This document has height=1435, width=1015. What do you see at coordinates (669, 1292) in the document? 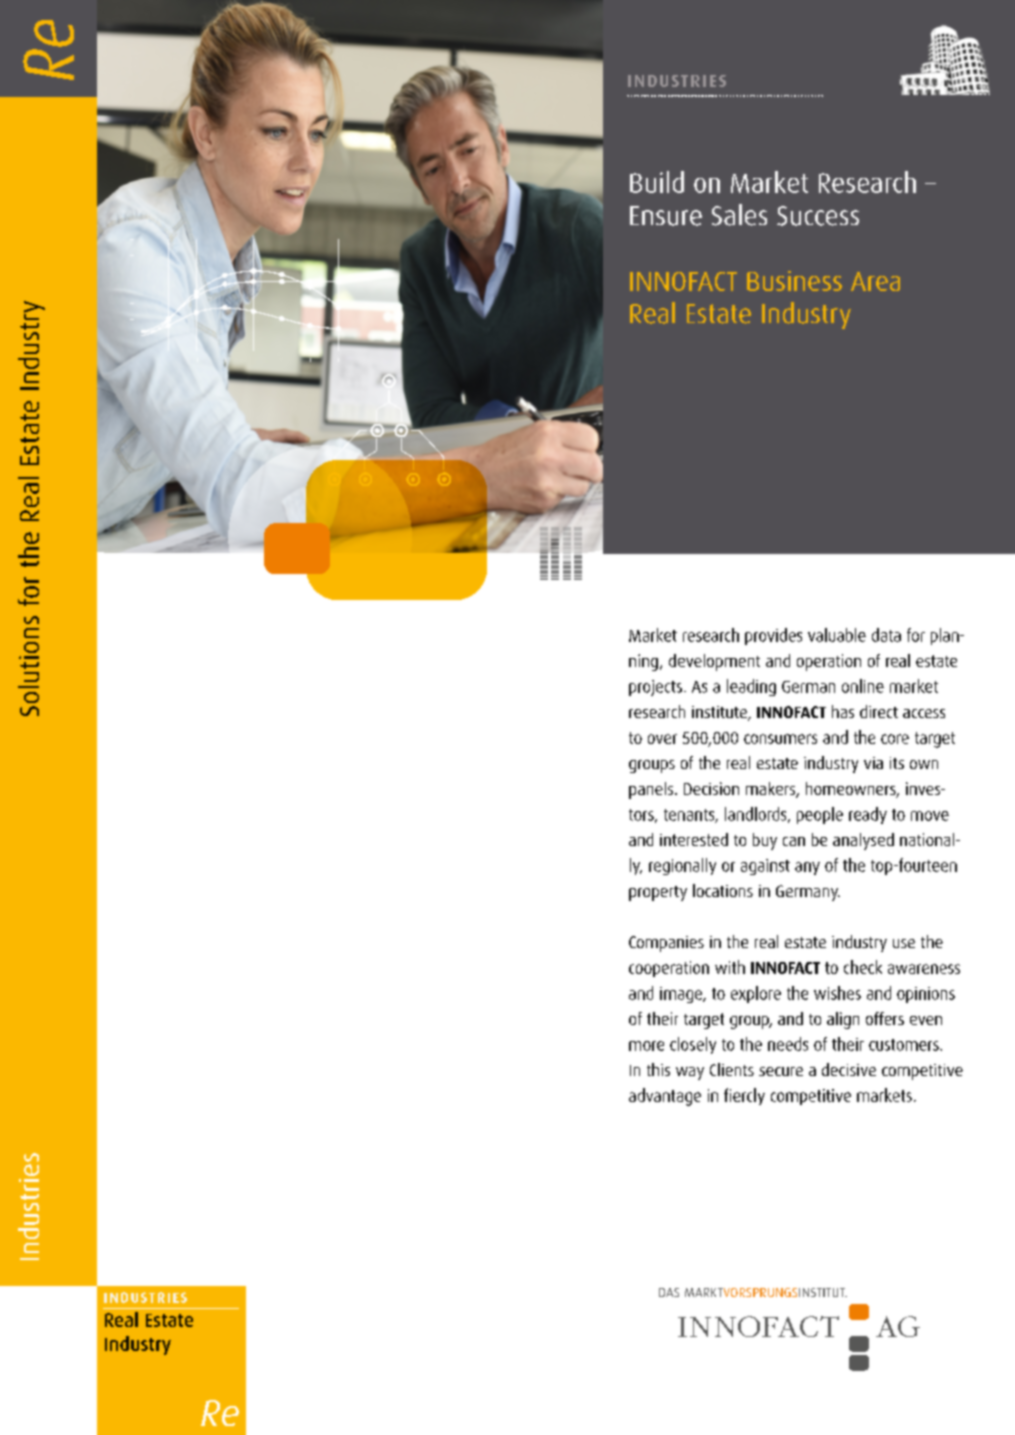
I see `DAS` at bounding box center [669, 1292].
